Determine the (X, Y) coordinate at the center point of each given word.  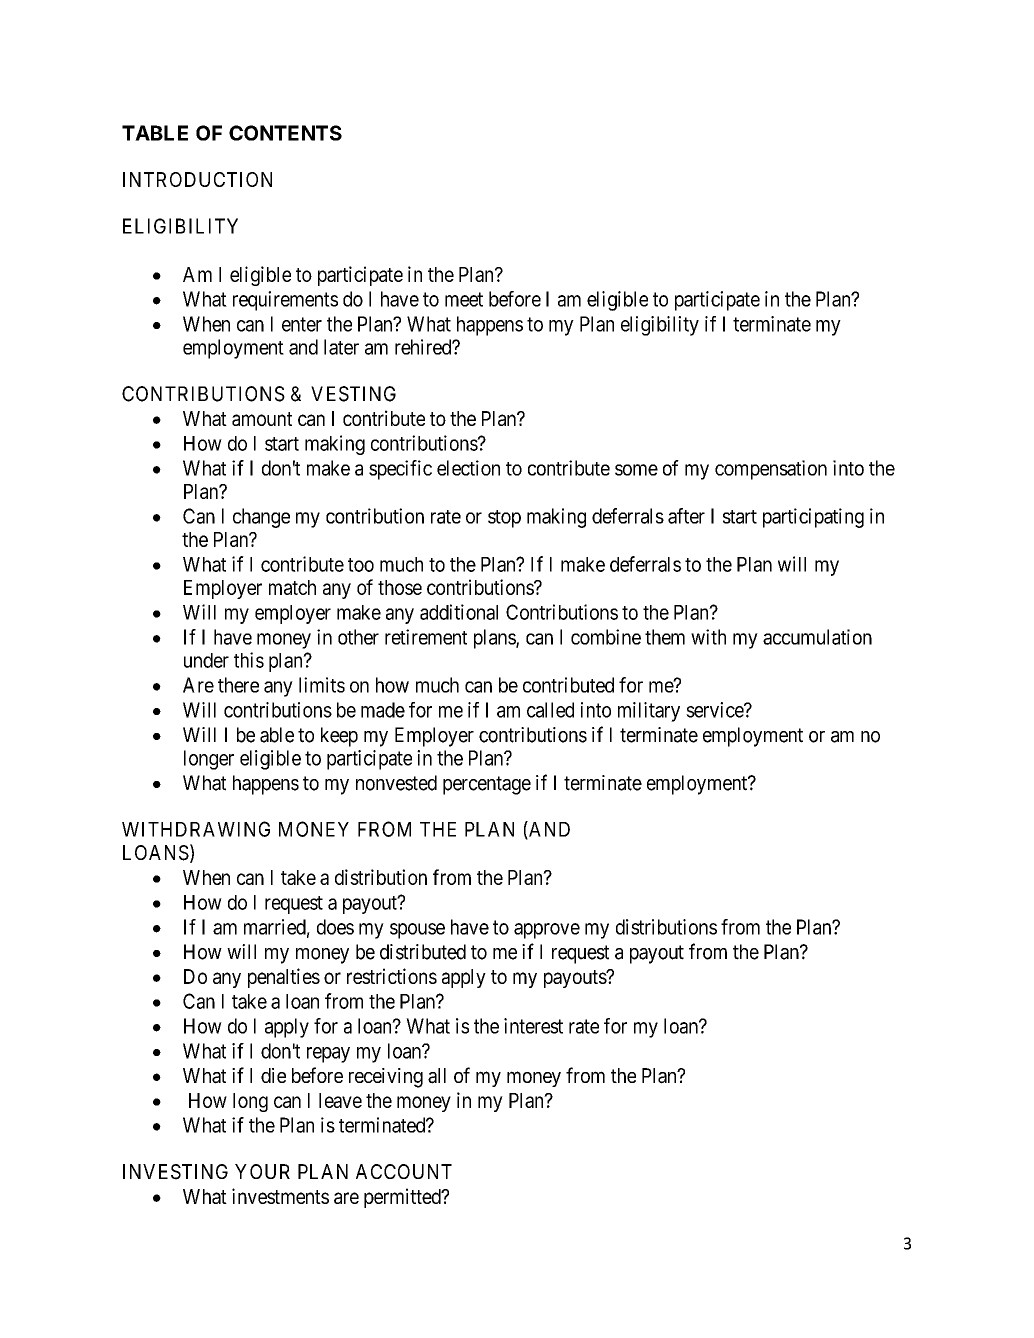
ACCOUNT (404, 1171)
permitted (403, 1198)
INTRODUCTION (197, 179)
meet (464, 299)
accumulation (817, 637)
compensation (771, 470)
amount (262, 419)
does (335, 927)
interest (533, 1026)
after (686, 516)
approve (547, 931)
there (238, 685)
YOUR (262, 1171)
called (550, 710)
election (468, 468)
